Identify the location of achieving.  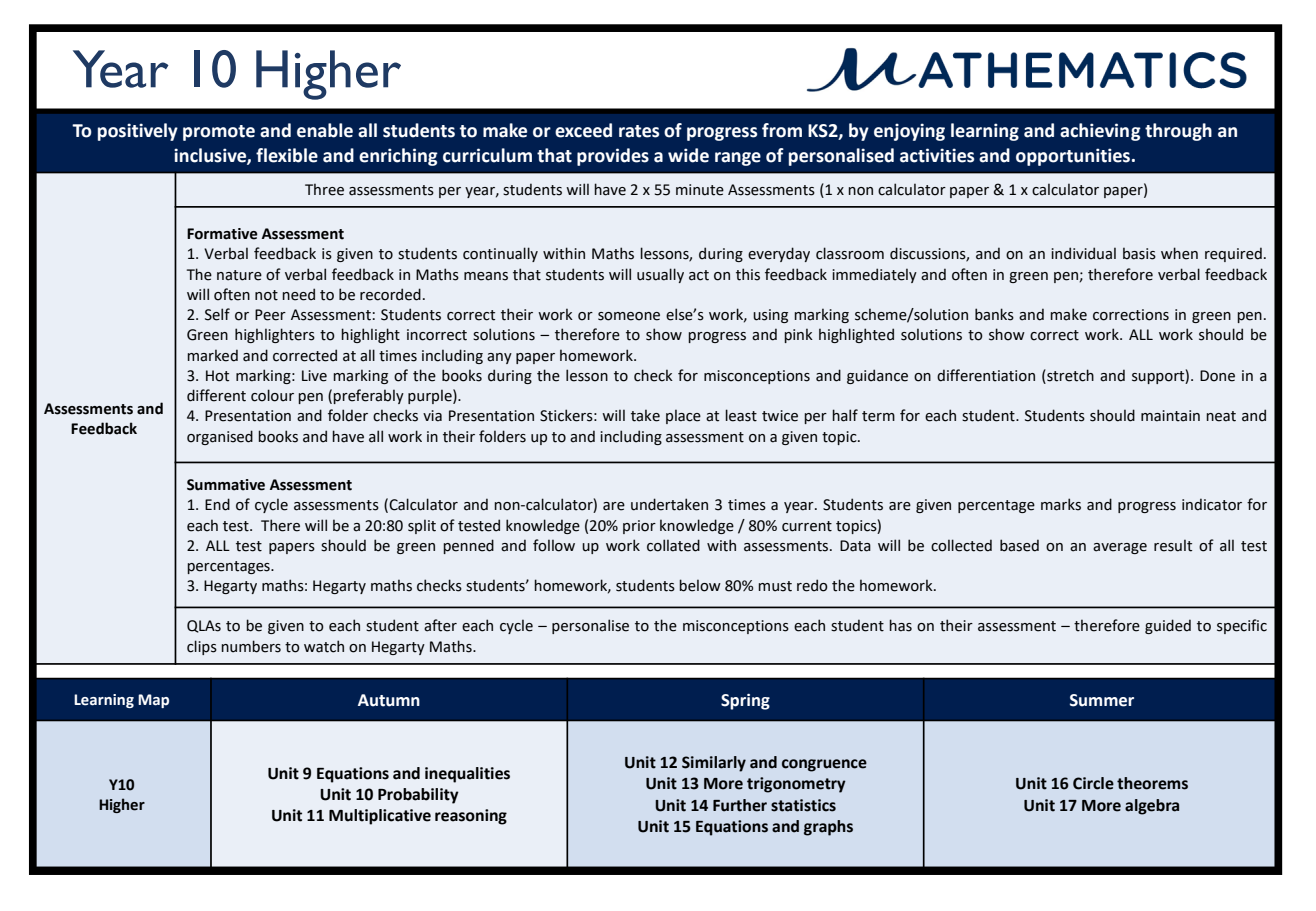
(1100, 132).
